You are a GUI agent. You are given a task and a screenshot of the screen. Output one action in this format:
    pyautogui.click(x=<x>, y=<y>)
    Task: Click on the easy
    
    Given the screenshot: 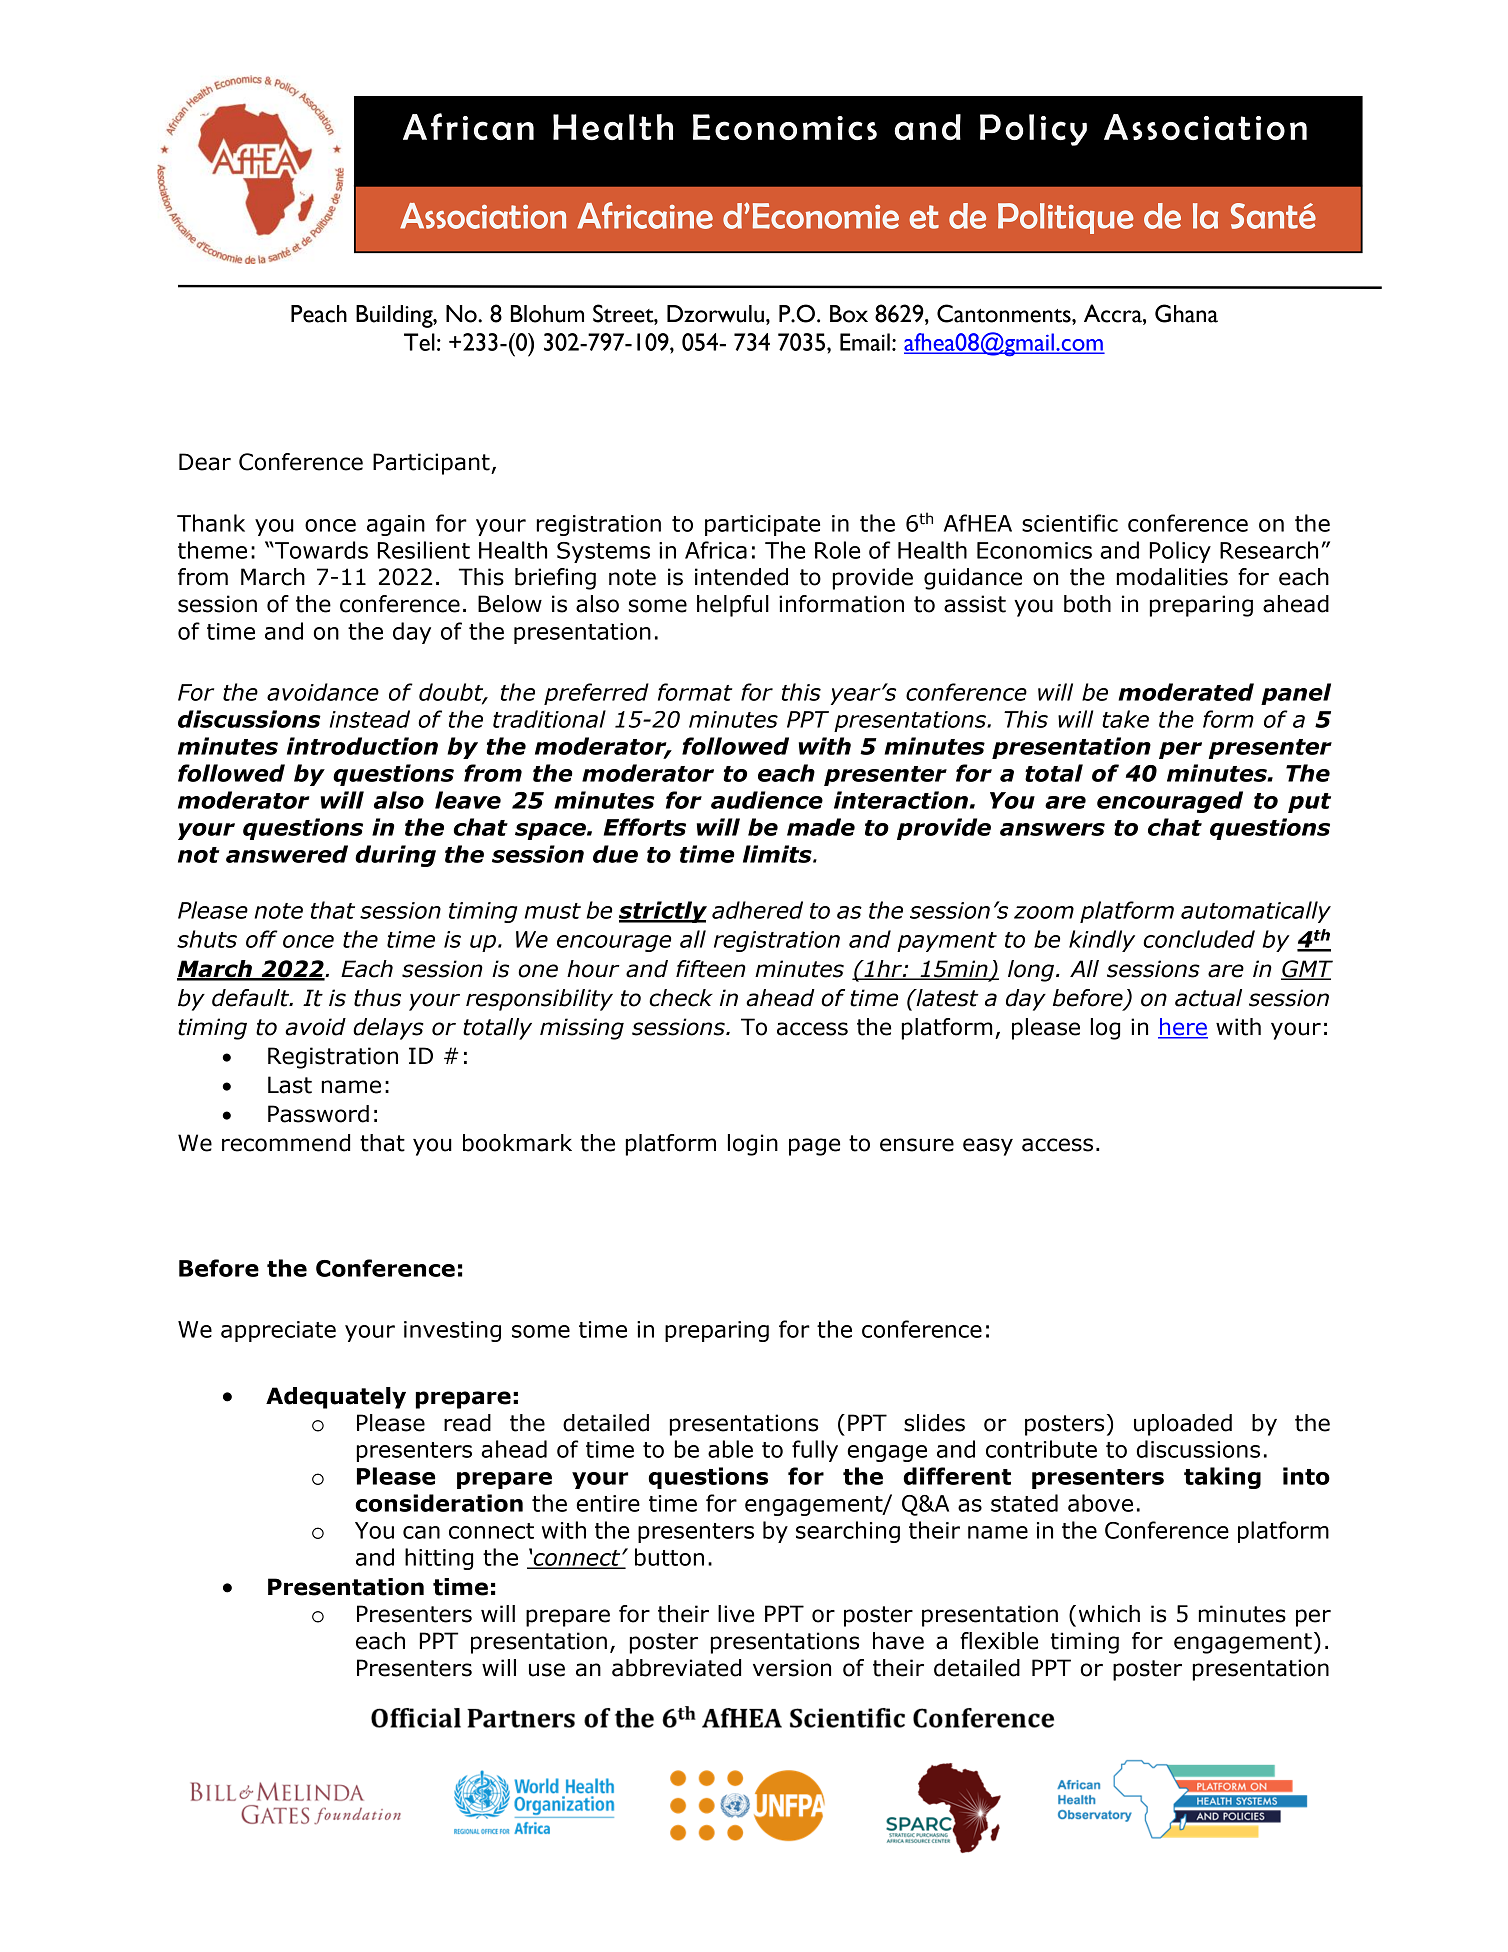 What is the action you would take?
    pyautogui.click(x=988, y=1147)
